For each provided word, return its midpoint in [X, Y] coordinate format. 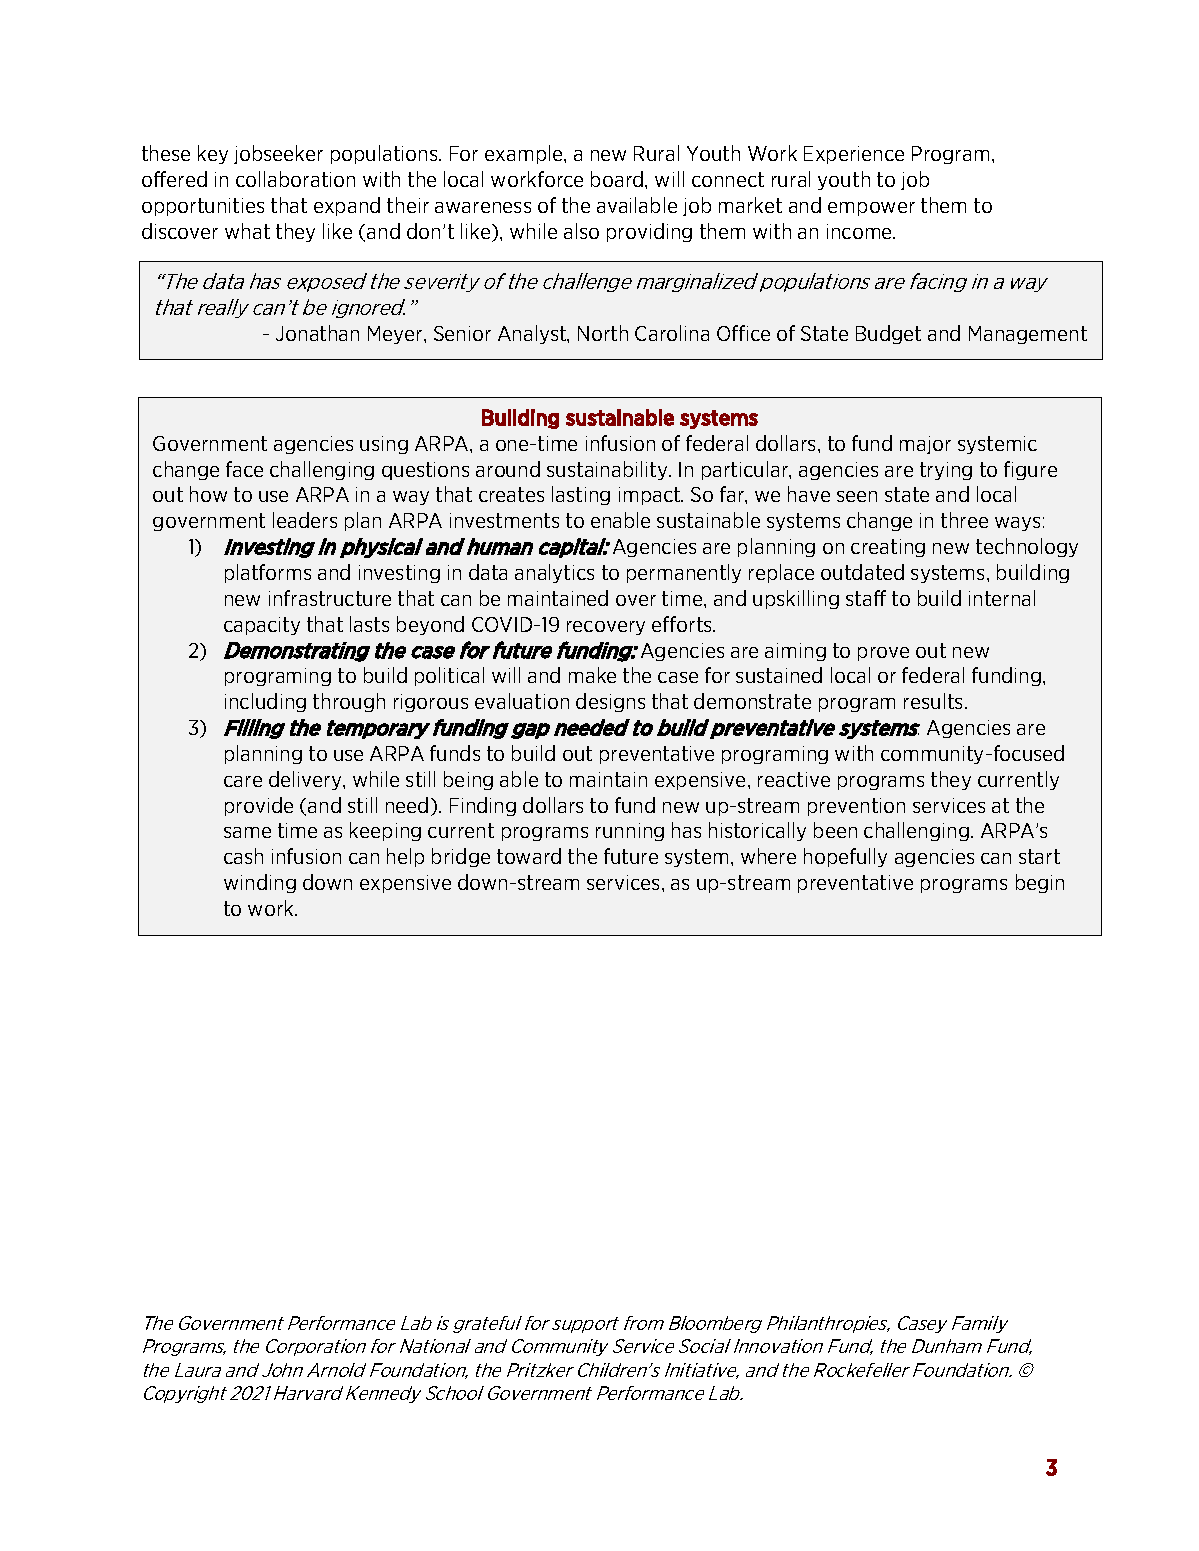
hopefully [845, 857]
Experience [854, 155]
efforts [683, 624]
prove [883, 654]
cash [243, 856]
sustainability [608, 470]
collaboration [295, 179]
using [384, 445]
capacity [262, 626]
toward [529, 856]
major [925, 445]
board [618, 179]
